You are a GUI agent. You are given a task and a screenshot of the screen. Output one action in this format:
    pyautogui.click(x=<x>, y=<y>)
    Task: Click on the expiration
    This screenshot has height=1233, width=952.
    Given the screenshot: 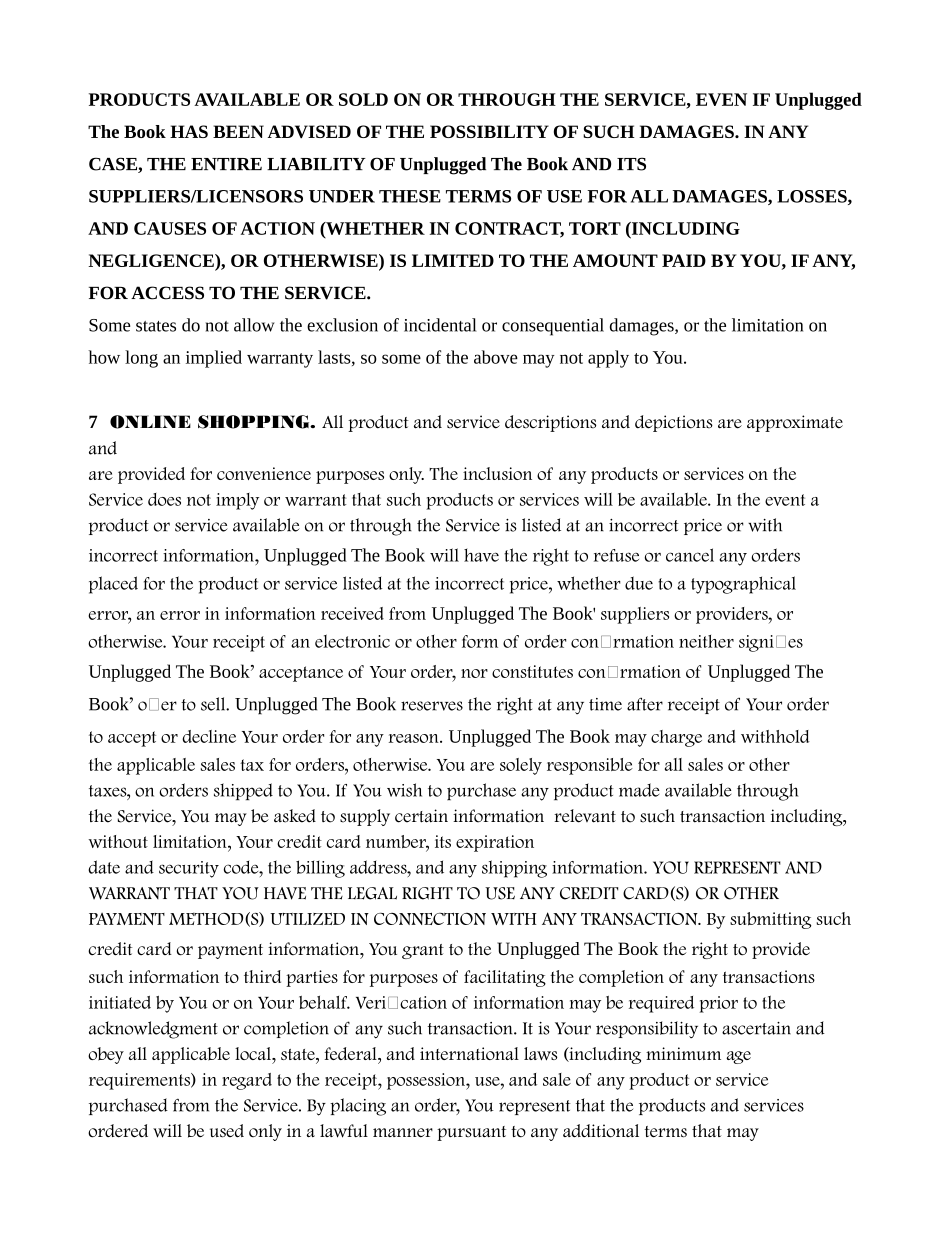 What is the action you would take?
    pyautogui.click(x=495, y=843)
